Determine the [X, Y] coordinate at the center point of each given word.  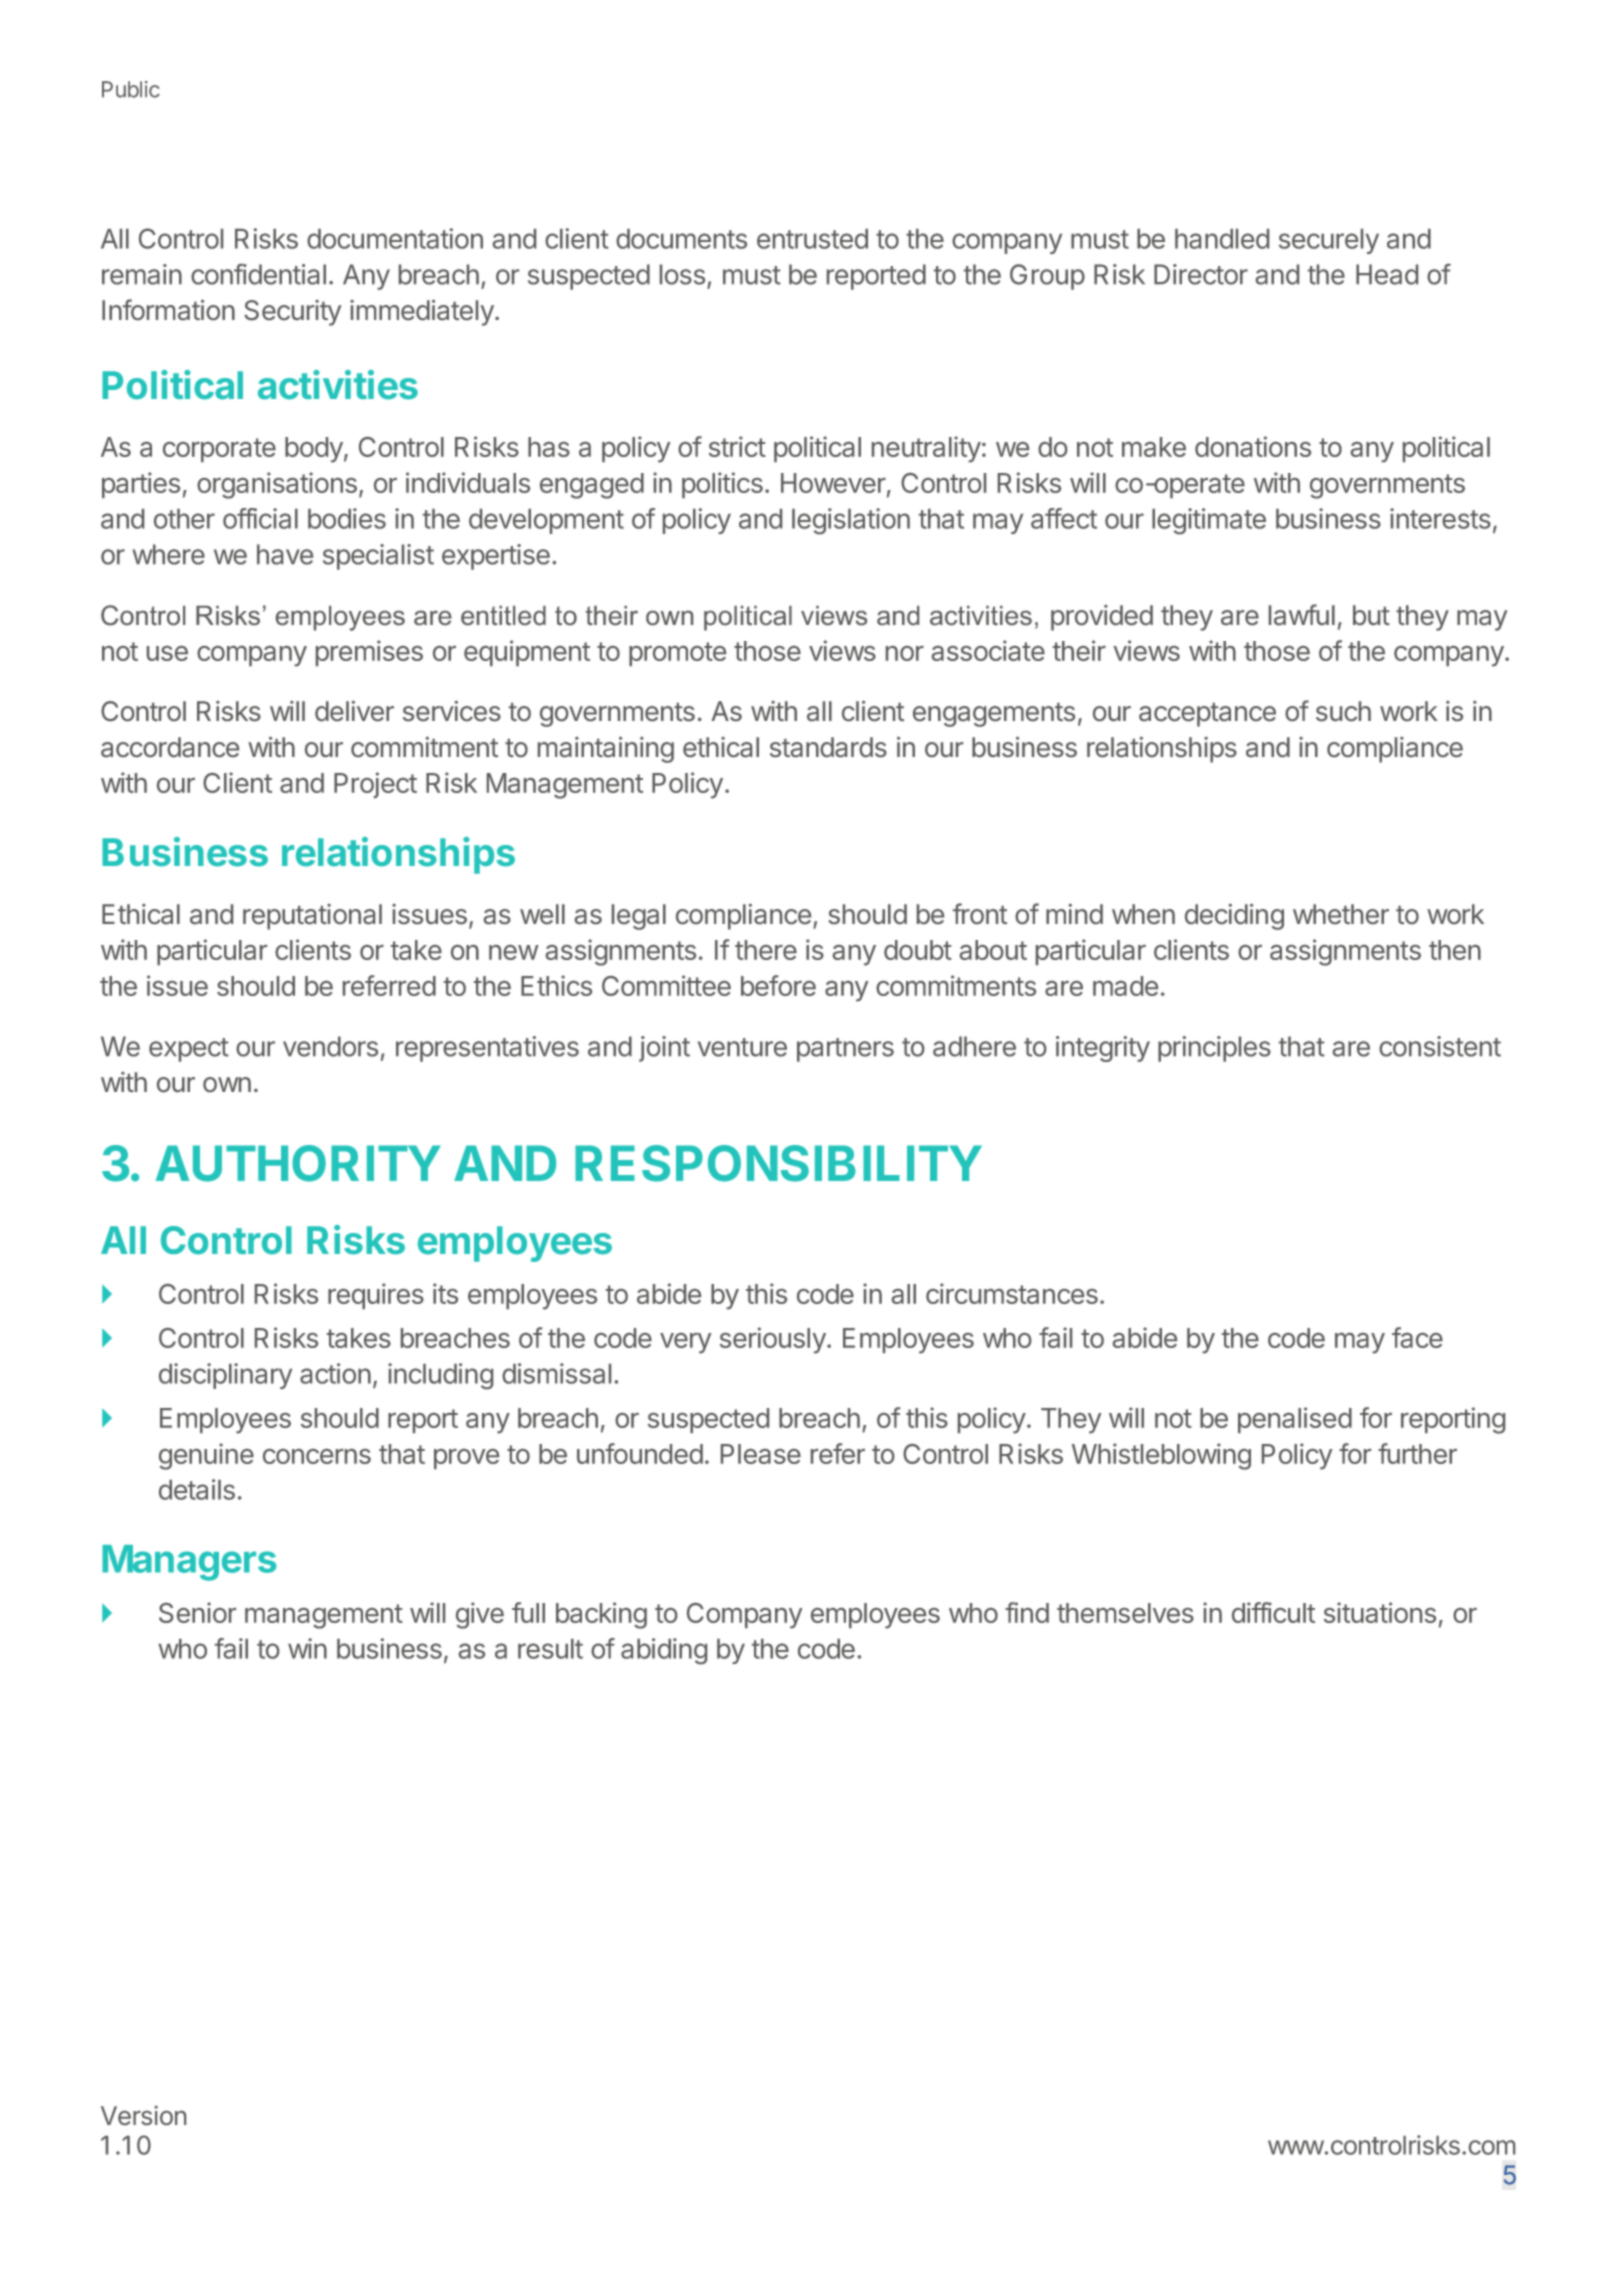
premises [369, 653]
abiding [664, 1651]
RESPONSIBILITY [778, 1163]
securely [1329, 241]
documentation [395, 238]
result [550, 1649]
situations [1380, 1612]
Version [143, 2115]
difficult [1273, 1612]
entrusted [812, 239]
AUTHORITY [298, 1163]
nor [905, 653]
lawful [1302, 614]
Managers [189, 1563]
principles [1214, 1049]
